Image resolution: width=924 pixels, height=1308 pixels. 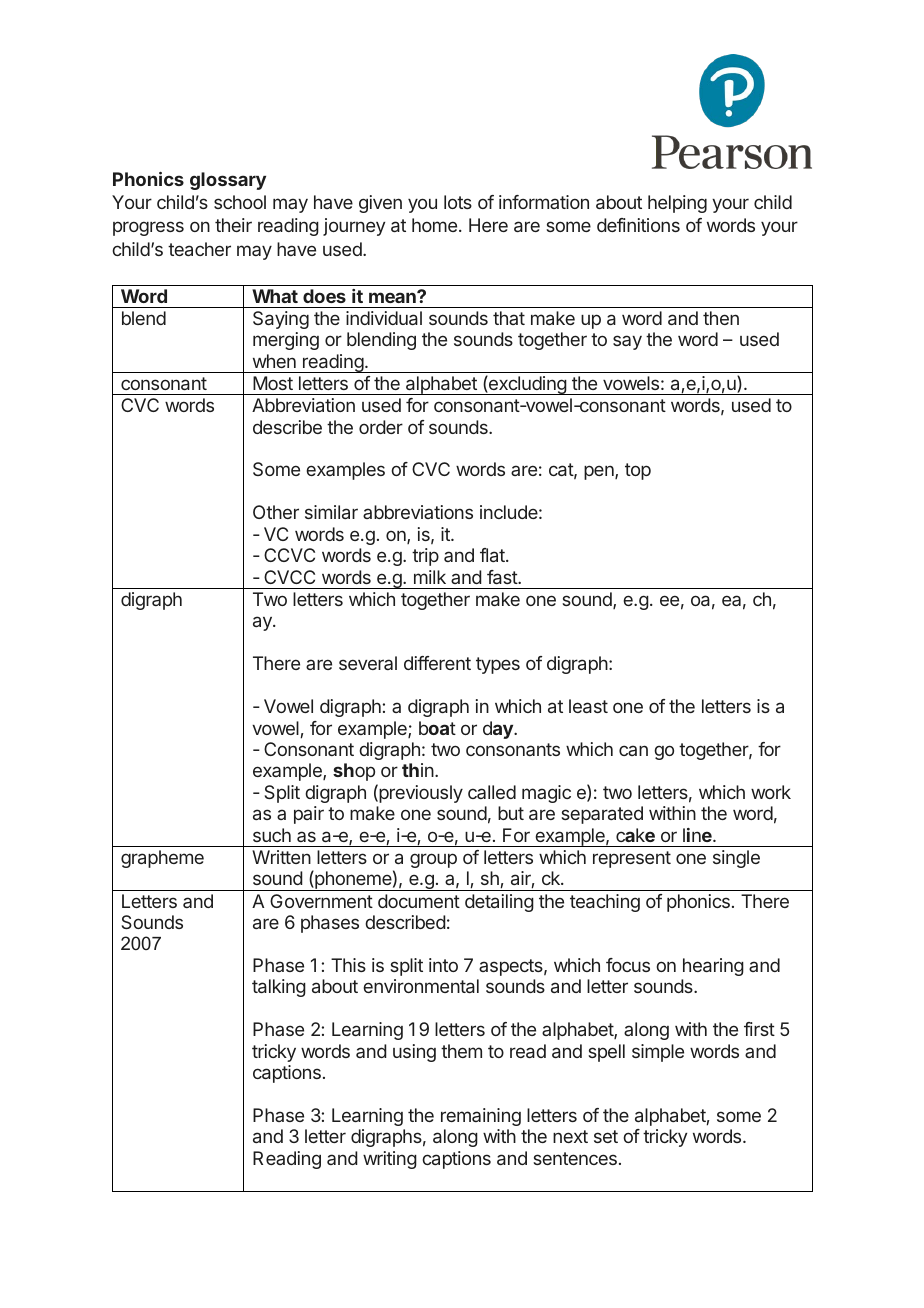 I want to click on remaining, so click(x=481, y=1117).
